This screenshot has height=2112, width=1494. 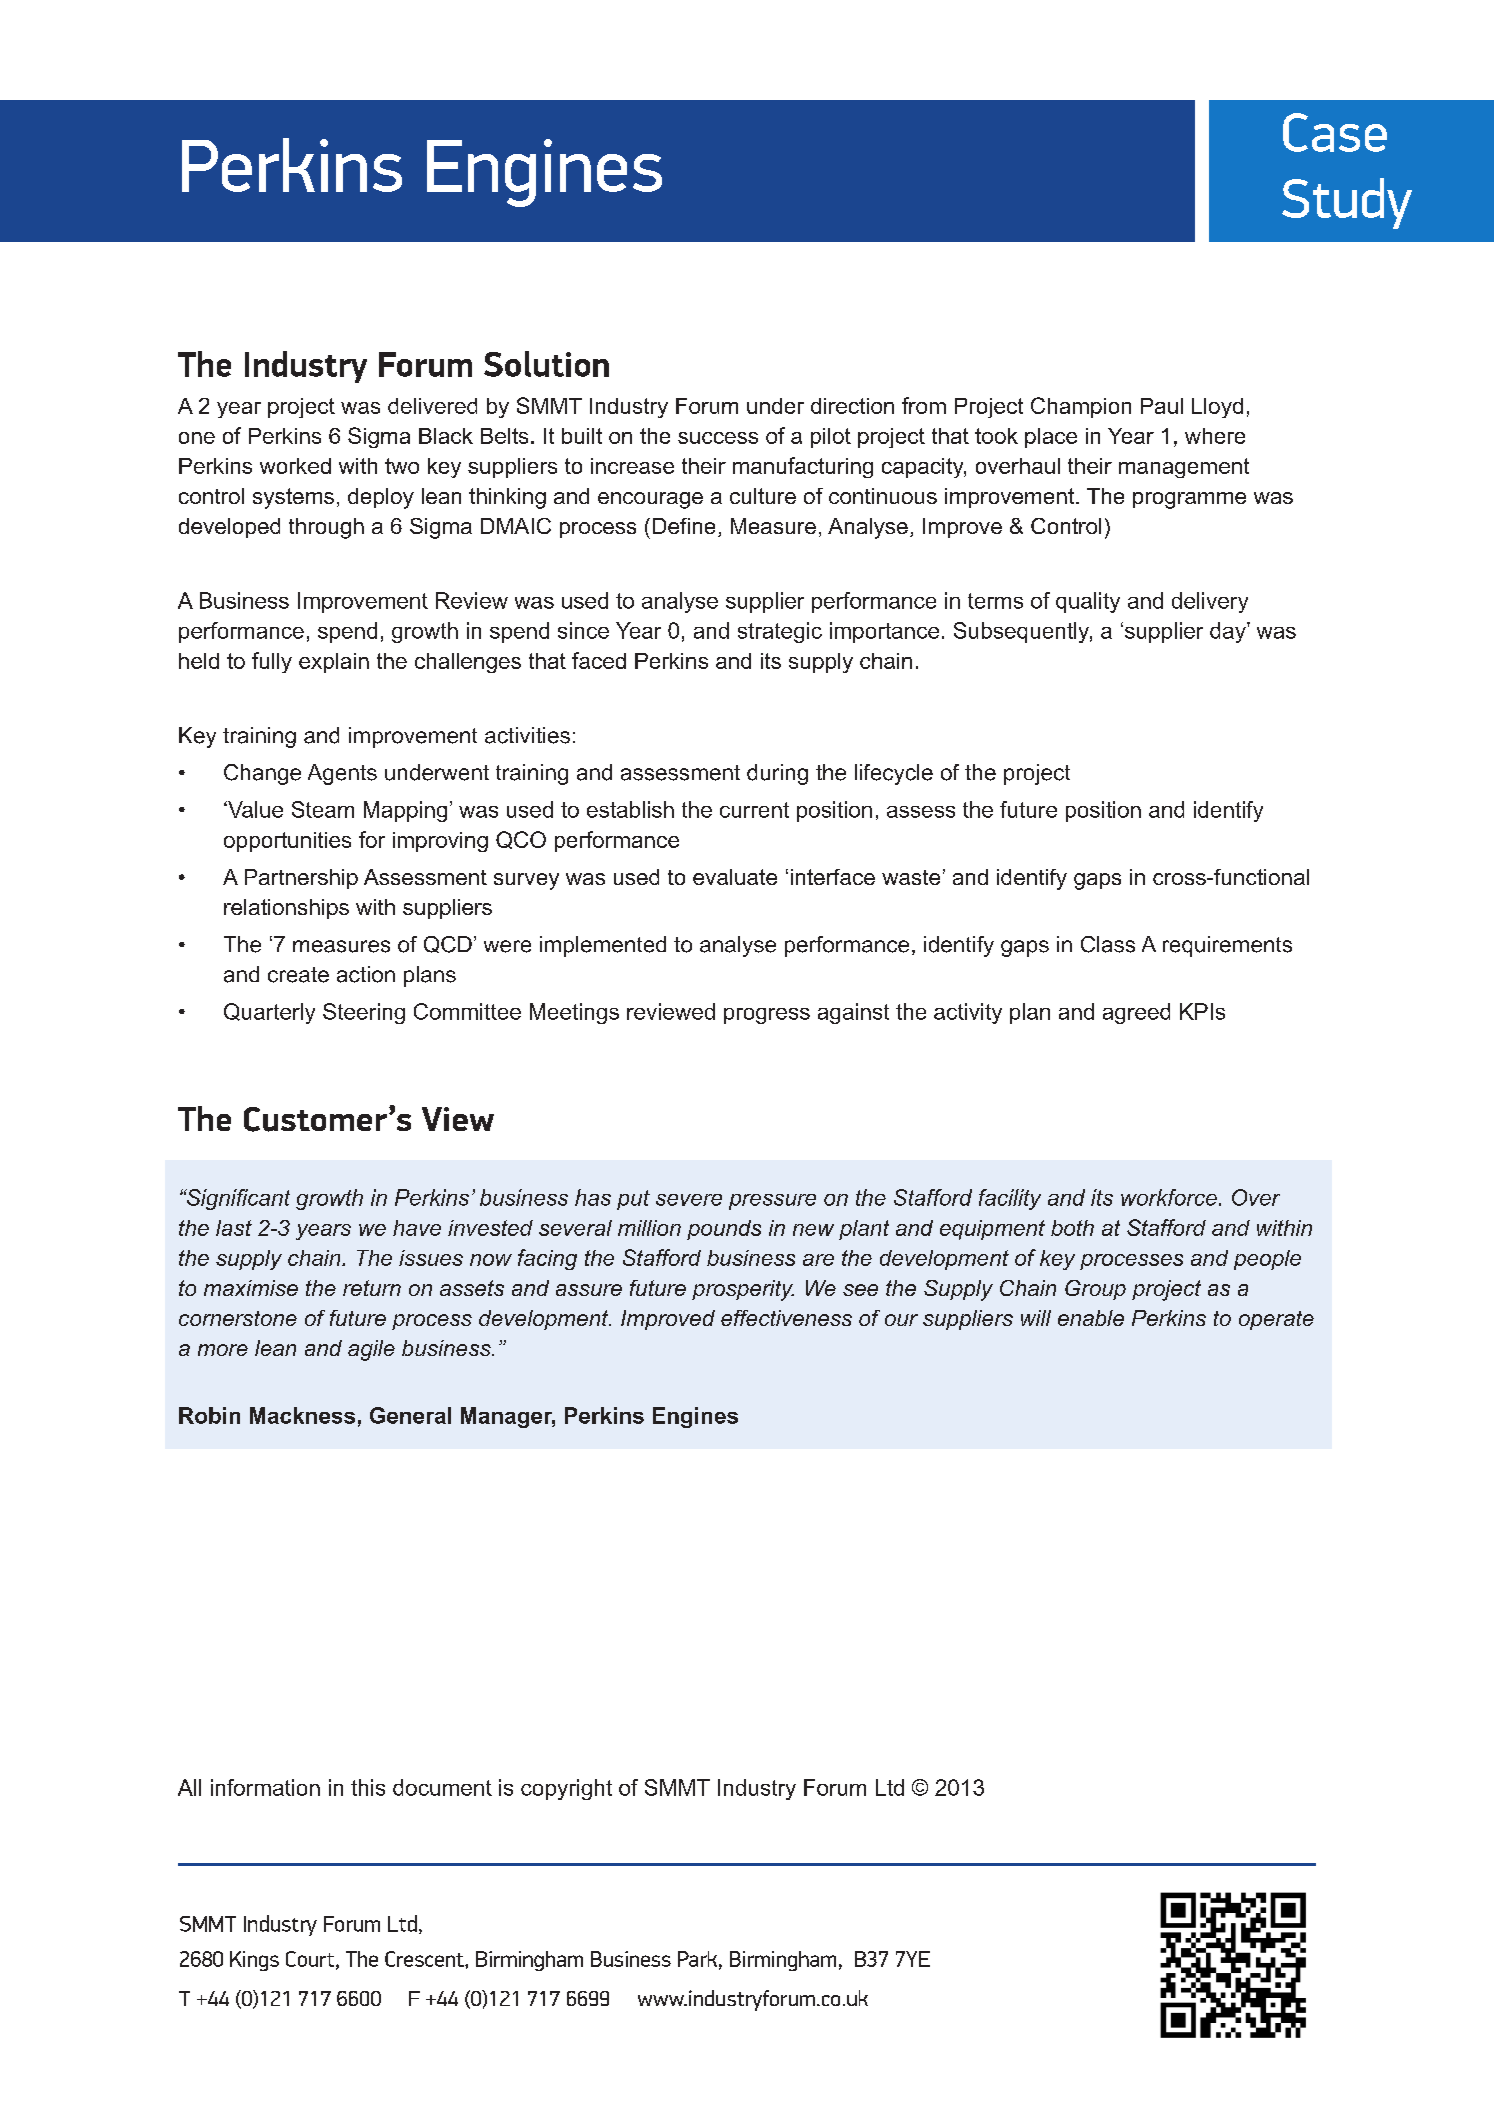 What do you see at coordinates (371, 1350) in the screenshot?
I see `agile` at bounding box center [371, 1350].
